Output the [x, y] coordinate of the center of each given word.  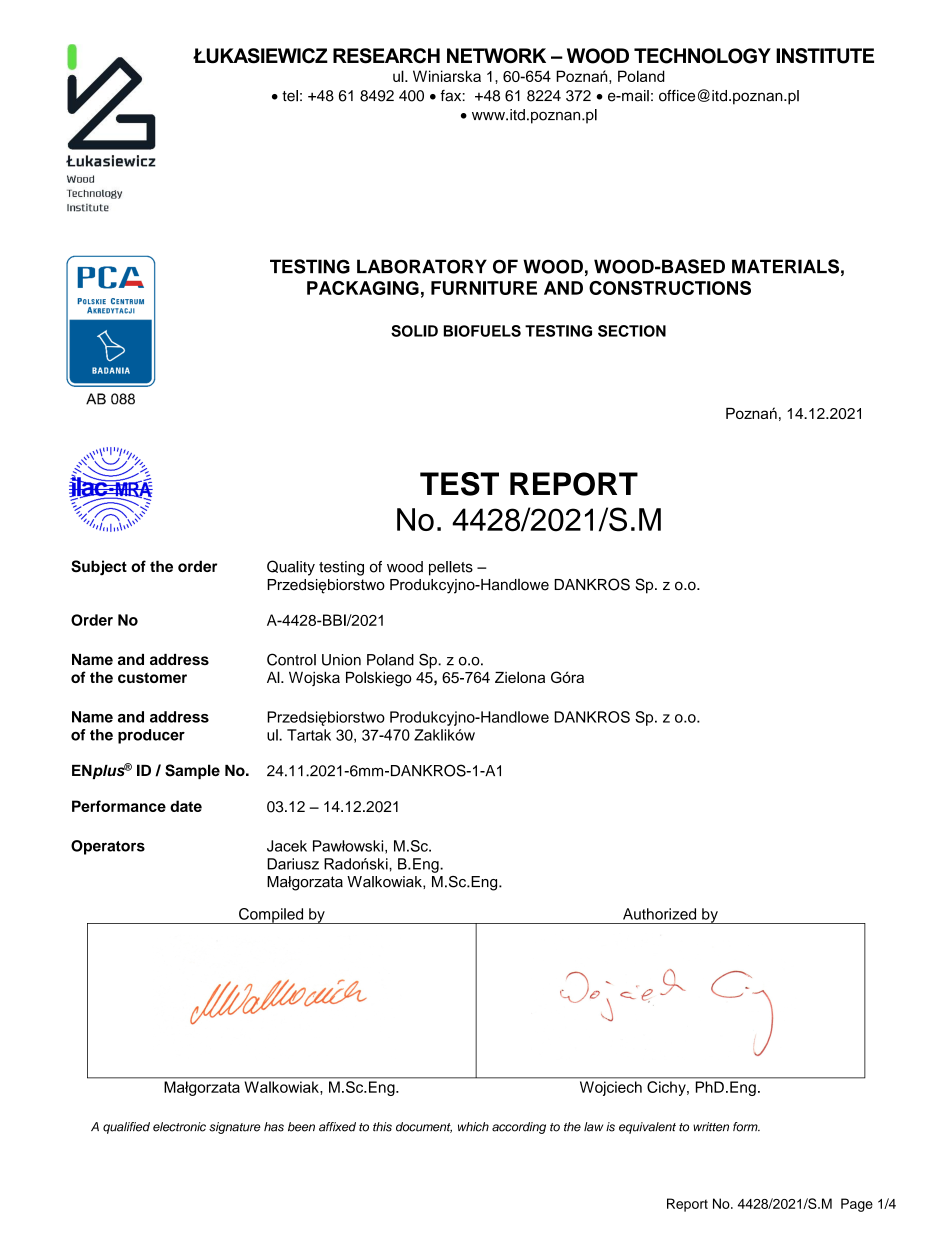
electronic [179, 1127]
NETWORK [496, 56]
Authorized [659, 914]
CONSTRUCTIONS [670, 288]
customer [152, 678]
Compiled [271, 916]
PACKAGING [363, 288]
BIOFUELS [482, 331]
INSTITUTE [825, 56]
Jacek [287, 846]
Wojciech [611, 1088]
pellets [451, 568]
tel [290, 96]
